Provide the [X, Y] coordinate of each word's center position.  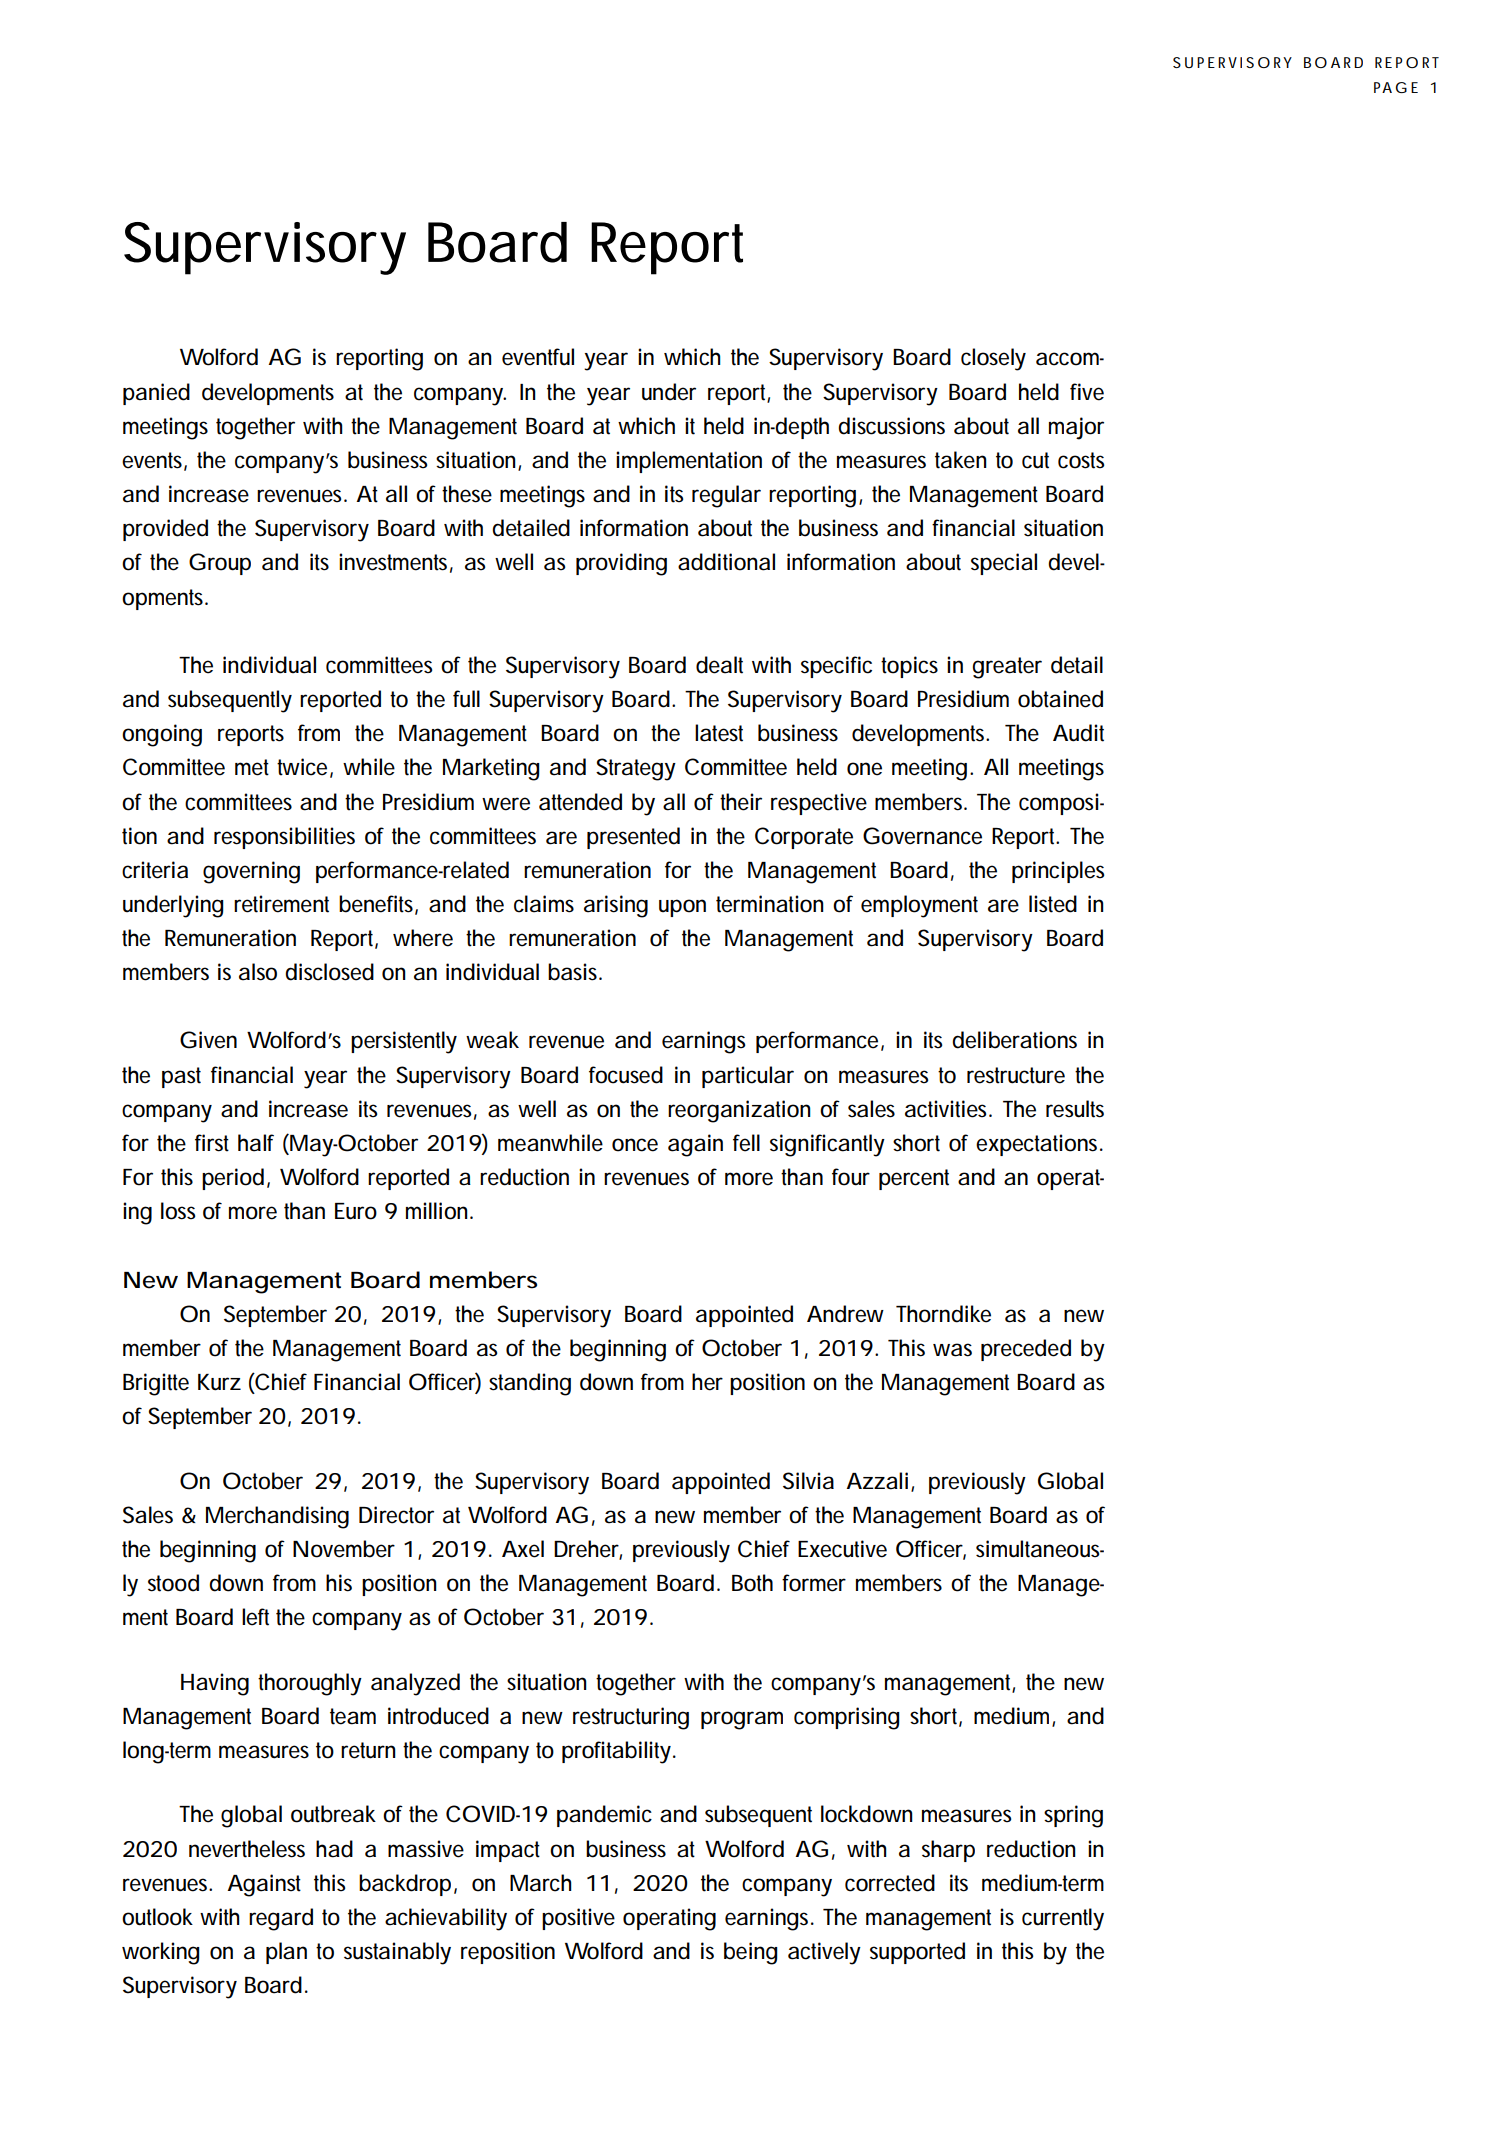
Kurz [219, 1382]
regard [281, 1919]
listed [1053, 904]
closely [993, 359]
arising [616, 906]
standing [530, 1384]
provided [165, 530]
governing [251, 872]
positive [578, 1919]
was [952, 1350]
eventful [538, 357]
